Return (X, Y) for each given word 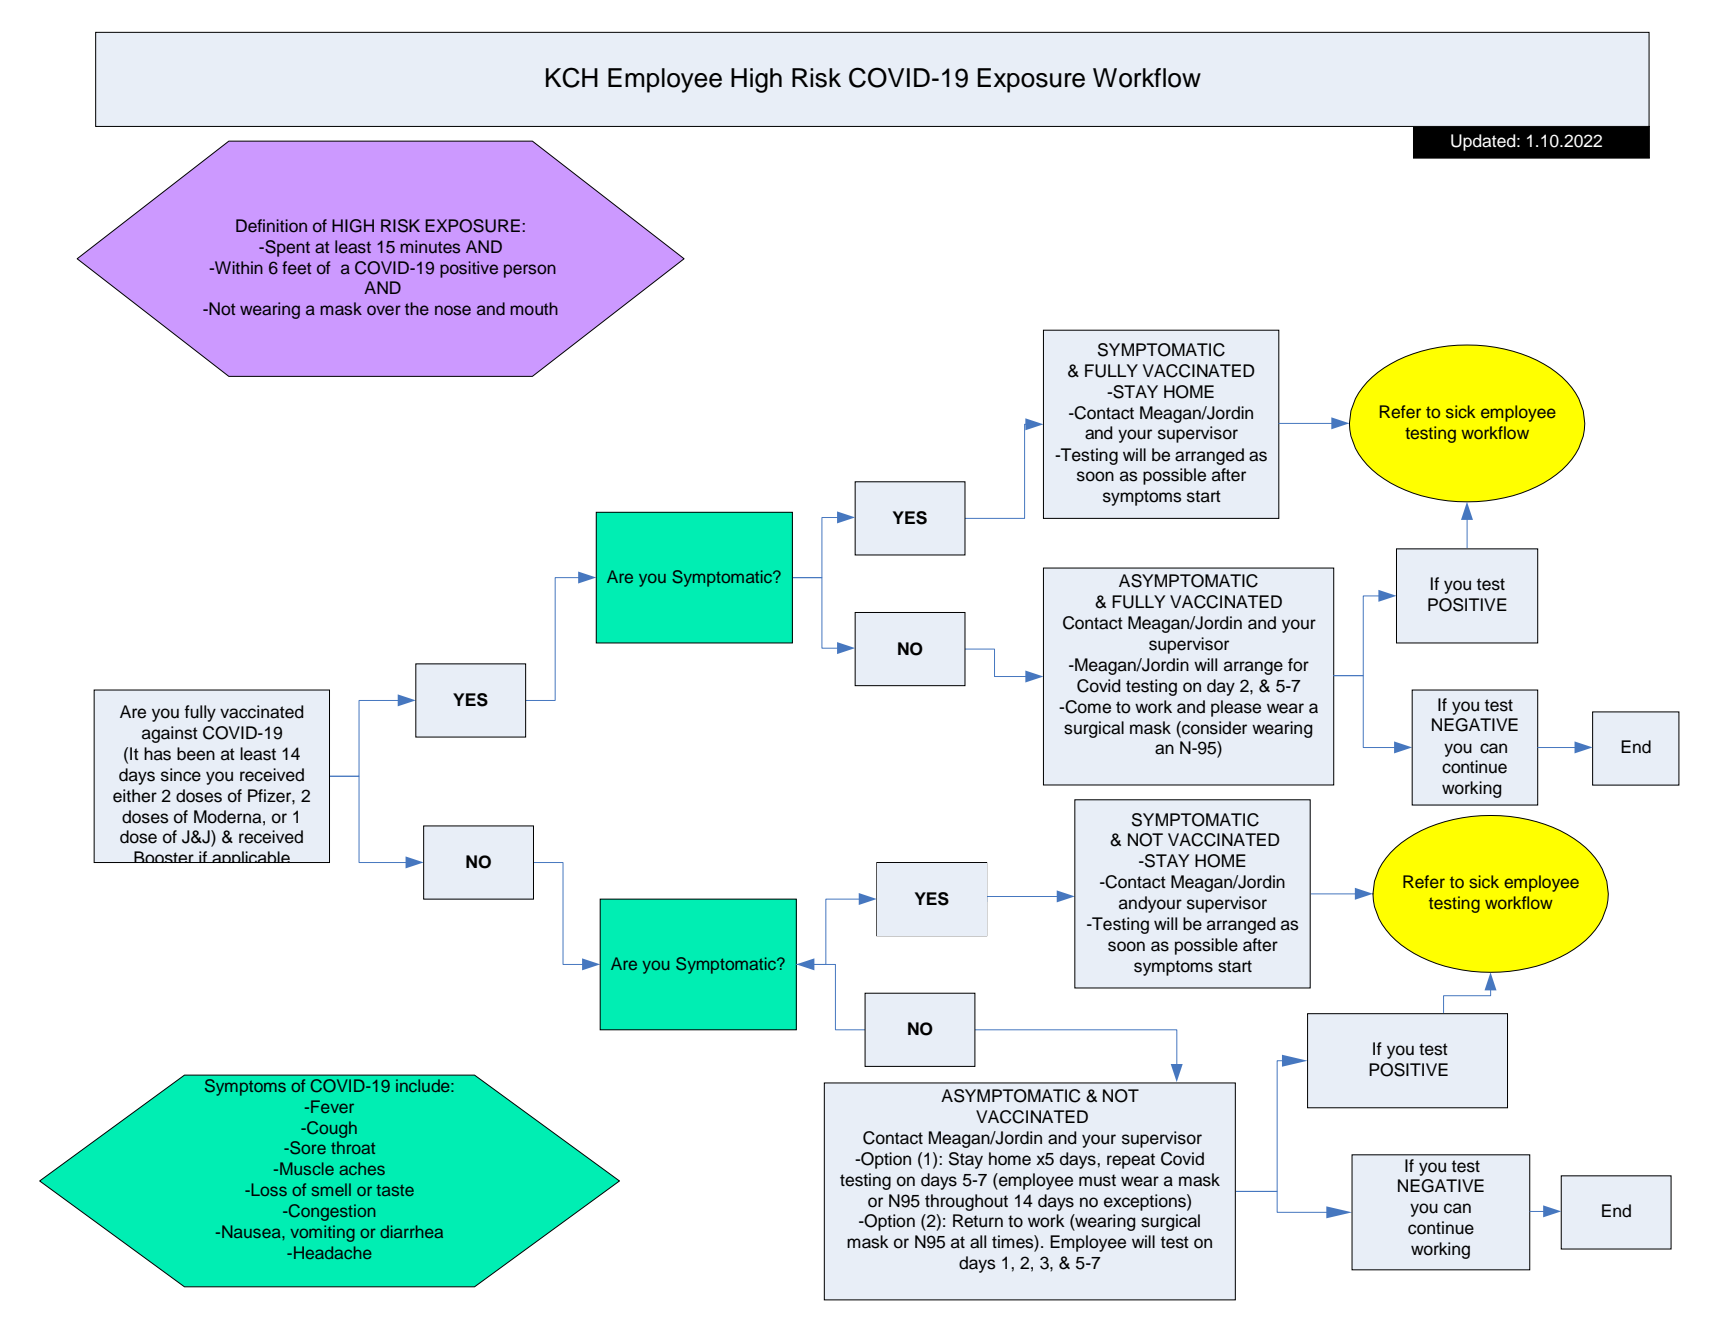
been (196, 754)
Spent (286, 248)
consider (1213, 728)
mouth (534, 309)
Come (1087, 707)
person (530, 271)
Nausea (252, 1231)
